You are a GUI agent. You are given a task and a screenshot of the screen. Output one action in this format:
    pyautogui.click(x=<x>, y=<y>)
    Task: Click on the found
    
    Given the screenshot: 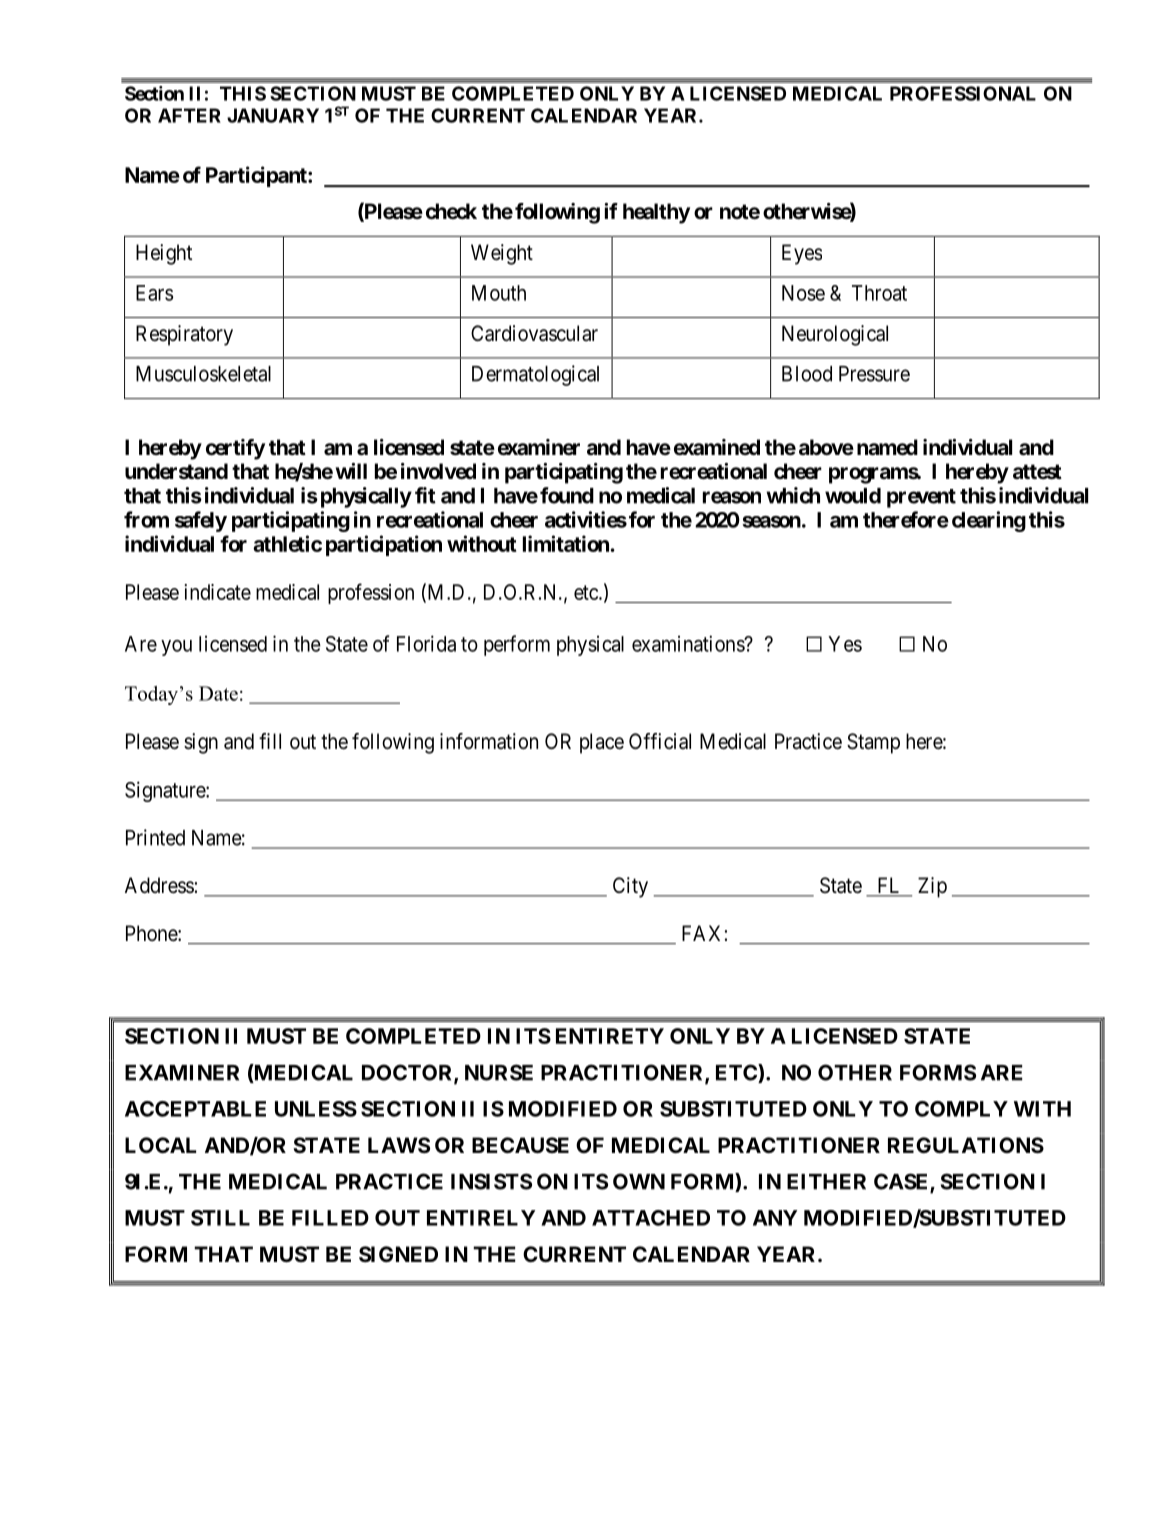 What is the action you would take?
    pyautogui.click(x=567, y=495)
